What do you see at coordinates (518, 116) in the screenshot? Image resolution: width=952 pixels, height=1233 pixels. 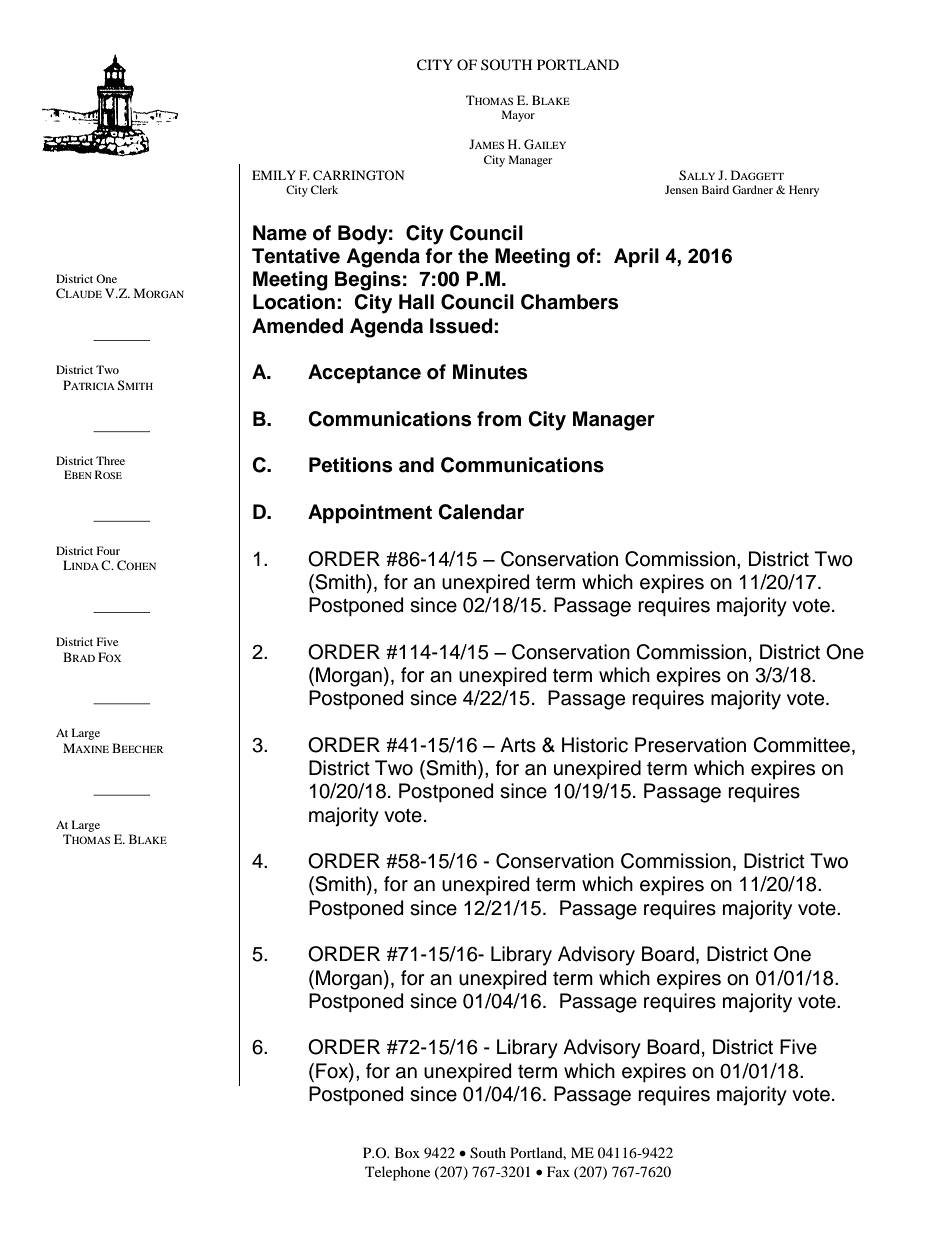 I see `Mayor` at bounding box center [518, 116].
